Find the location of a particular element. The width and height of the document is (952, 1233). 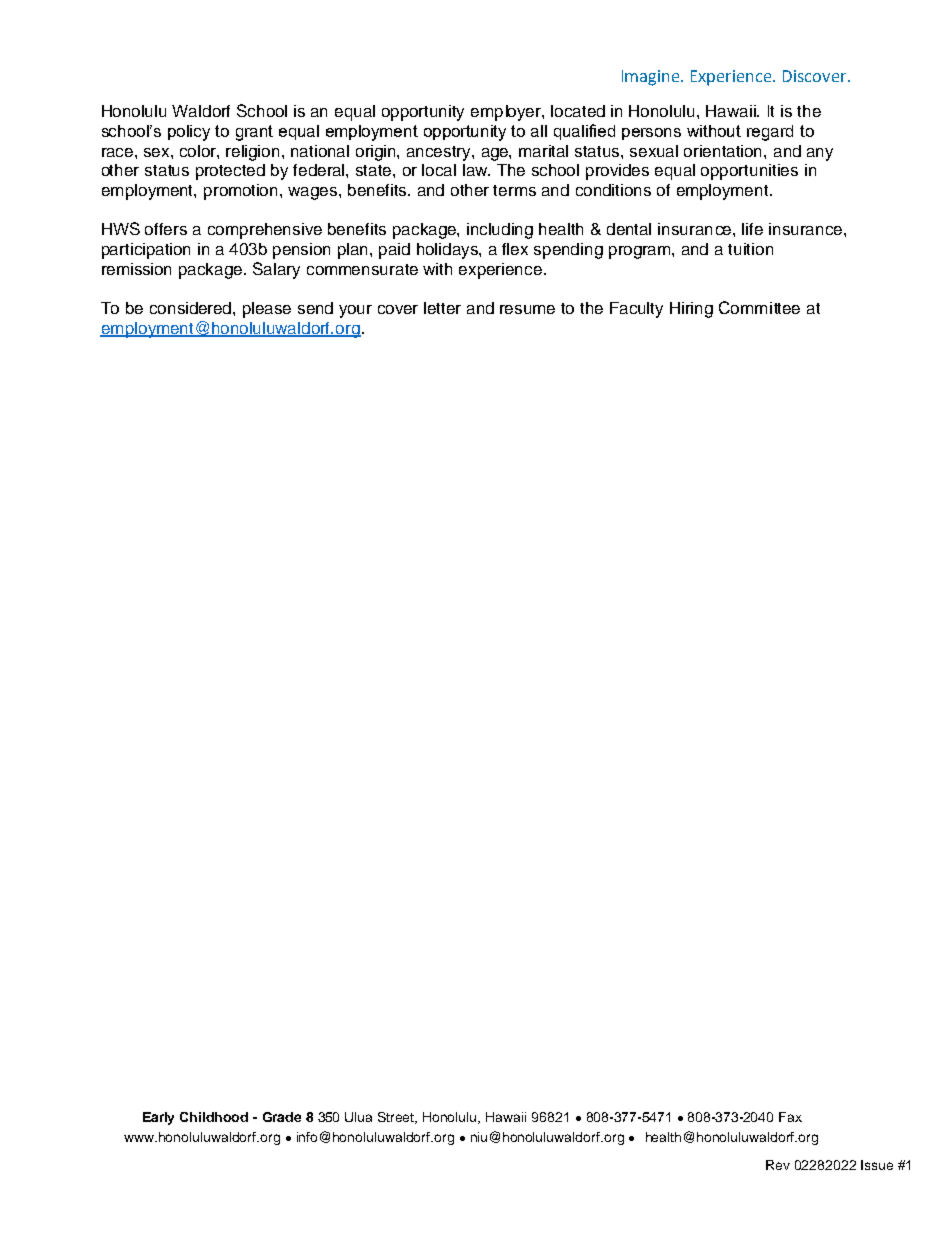

regard is located at coordinates (770, 133).
